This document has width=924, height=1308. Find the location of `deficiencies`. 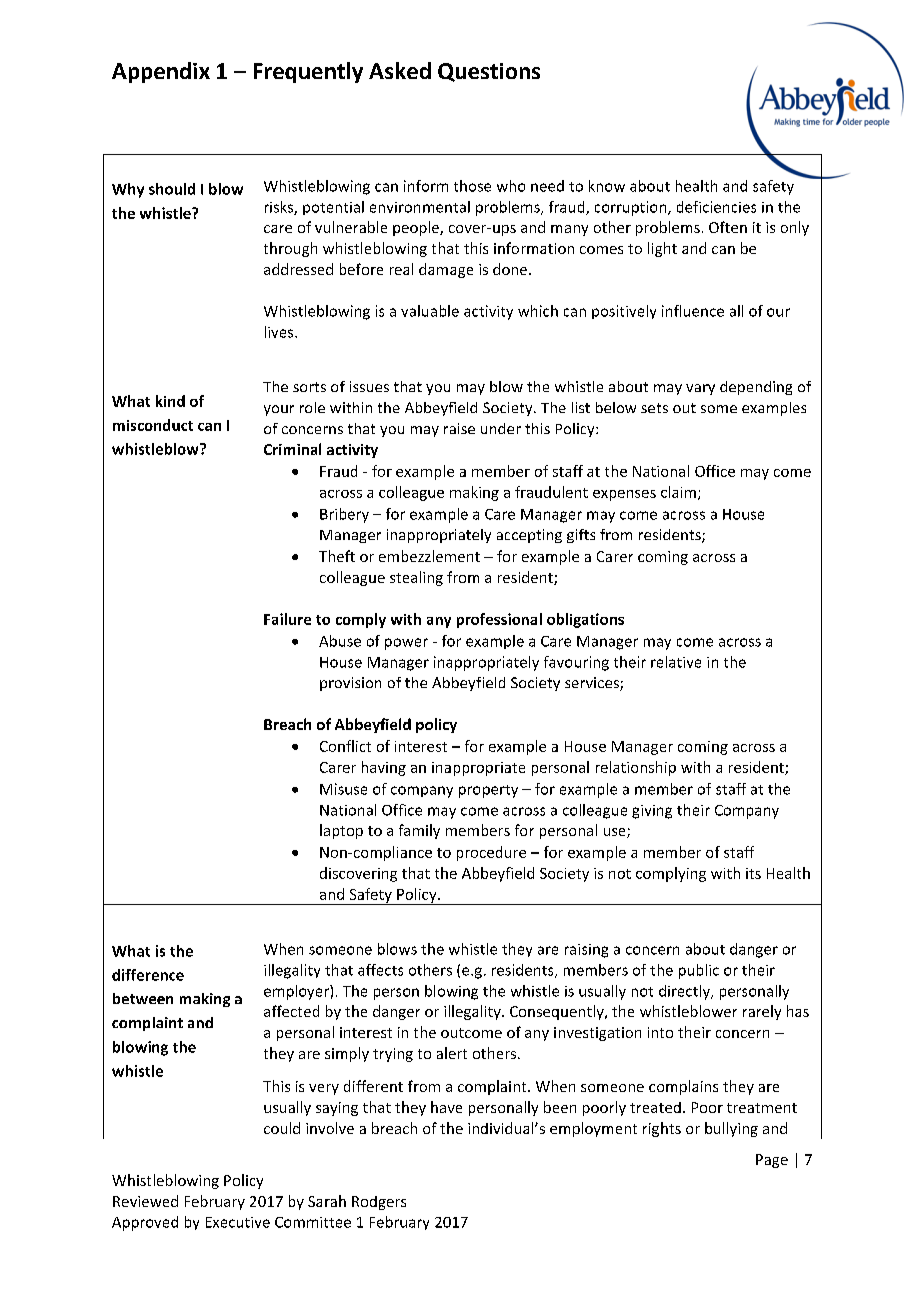

deficiencies is located at coordinates (716, 207).
